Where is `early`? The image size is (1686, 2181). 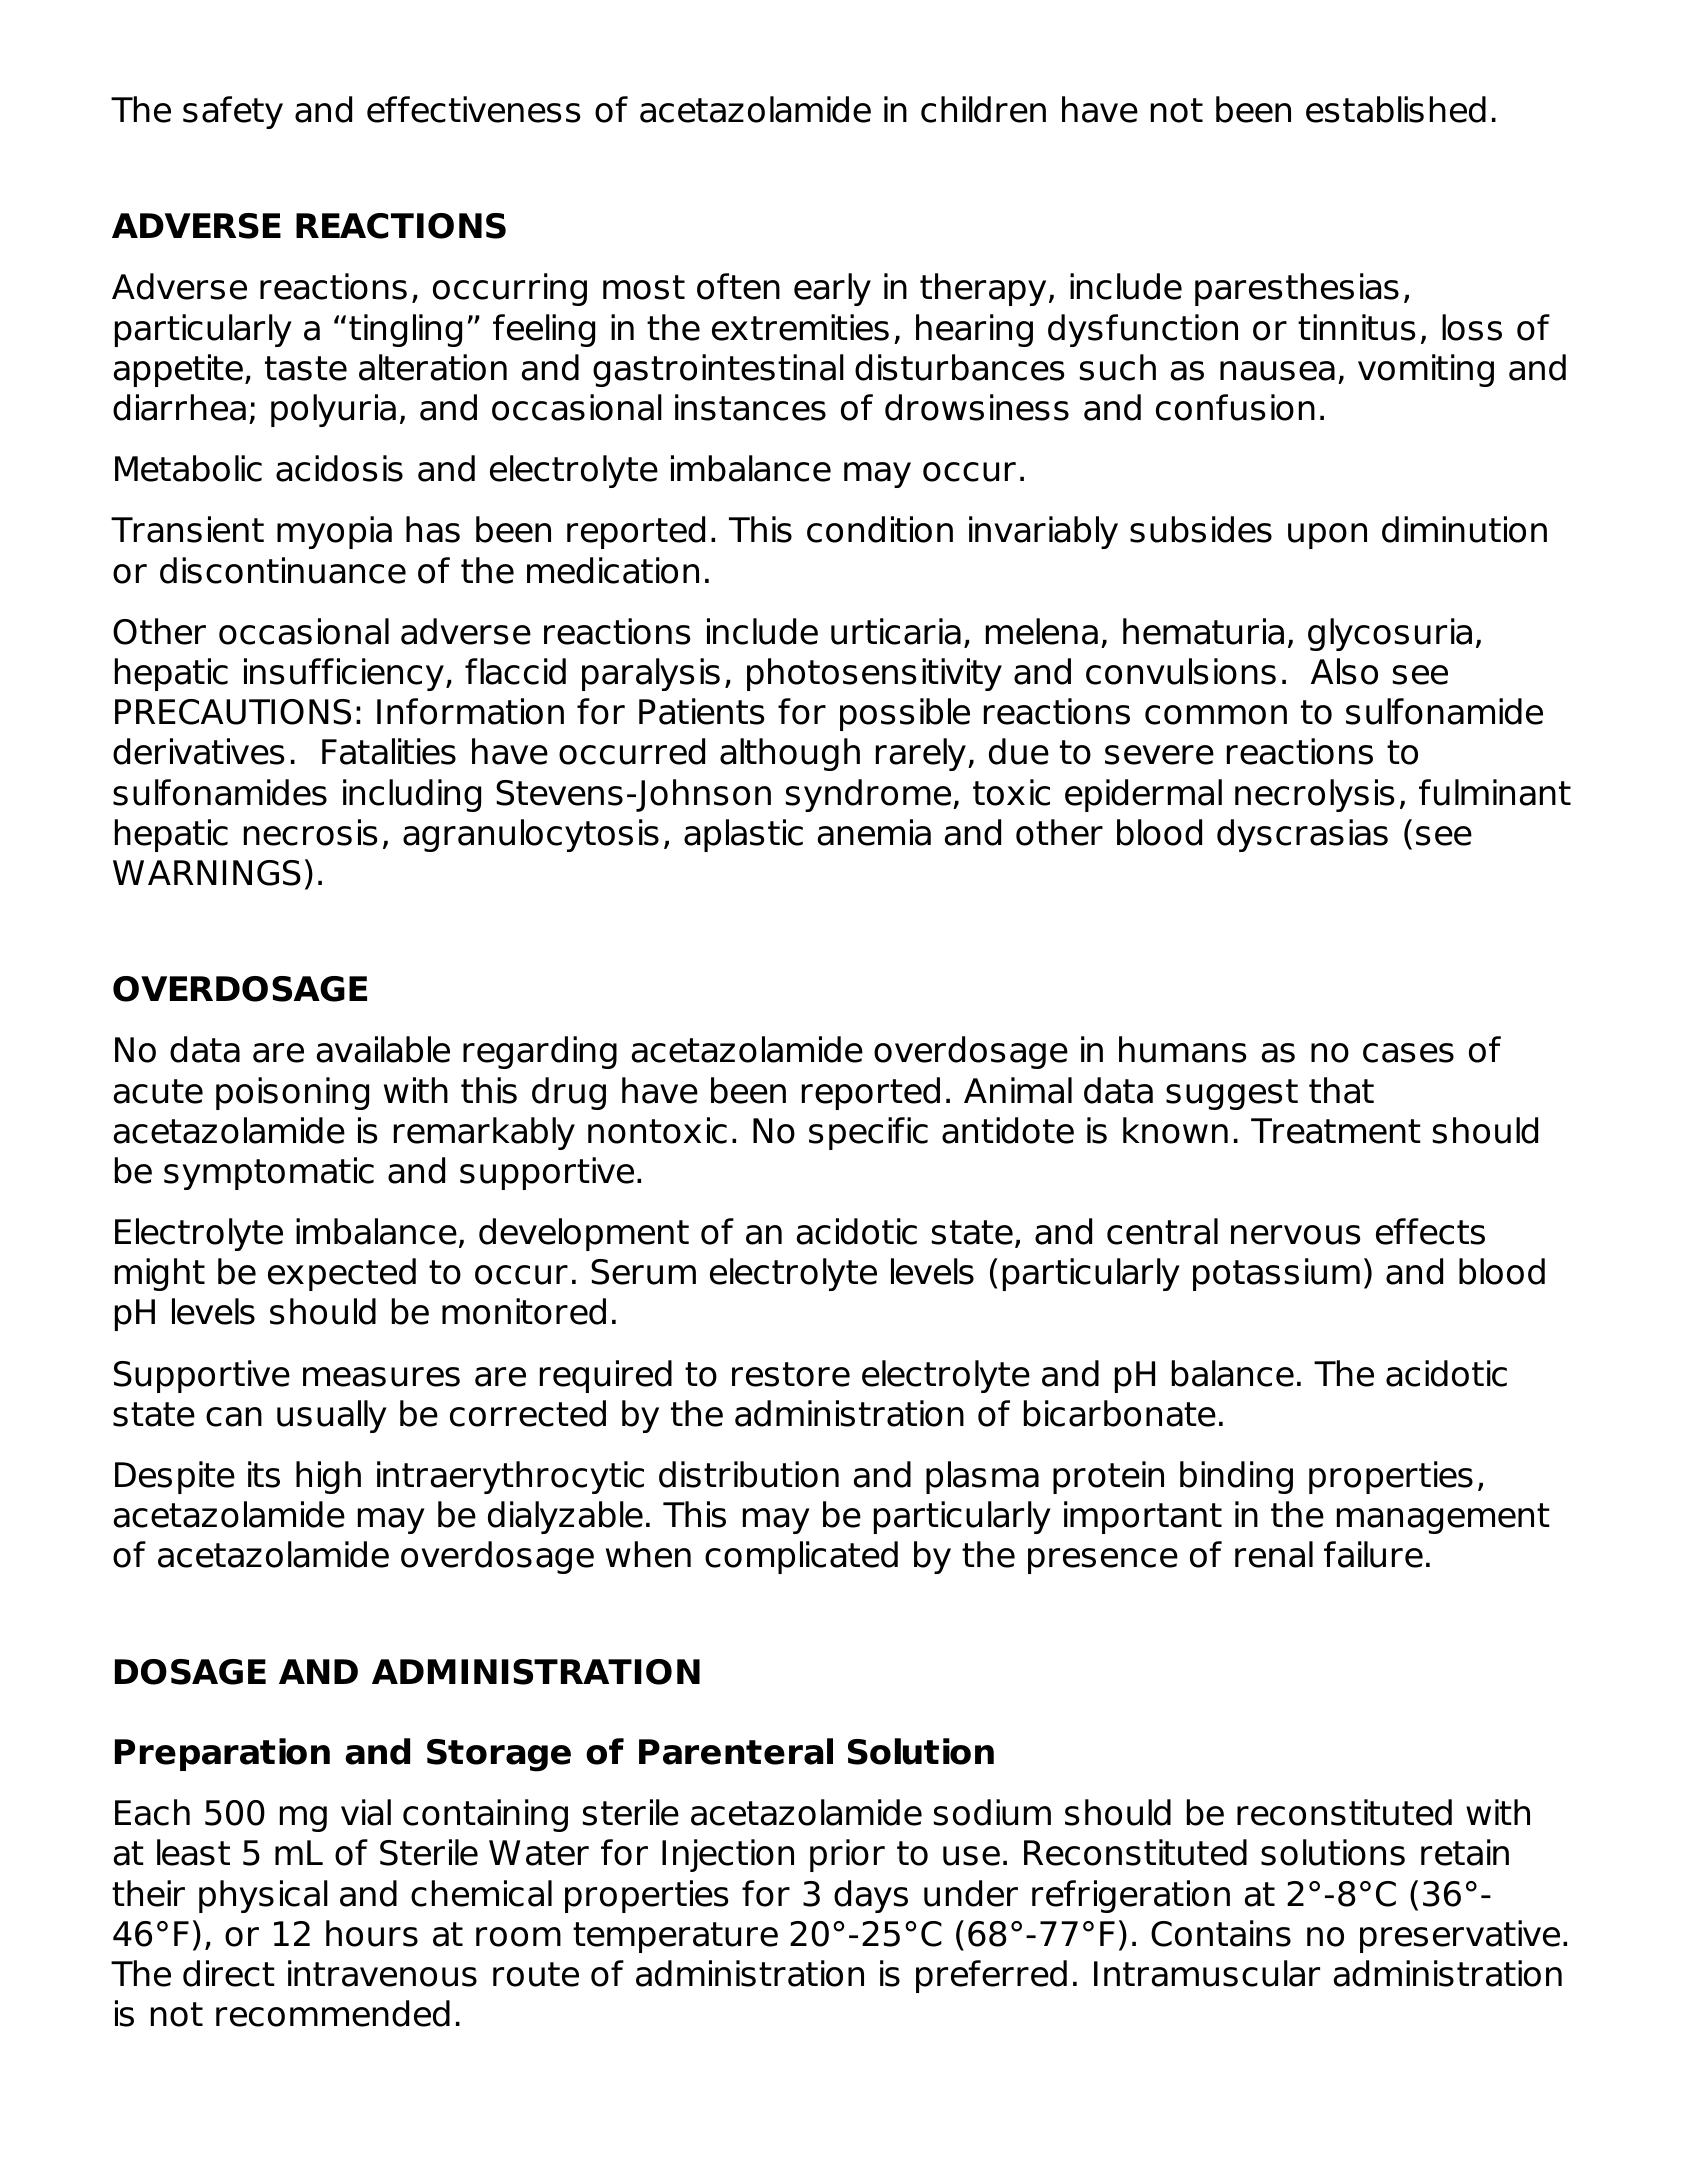
early is located at coordinates (832, 289).
